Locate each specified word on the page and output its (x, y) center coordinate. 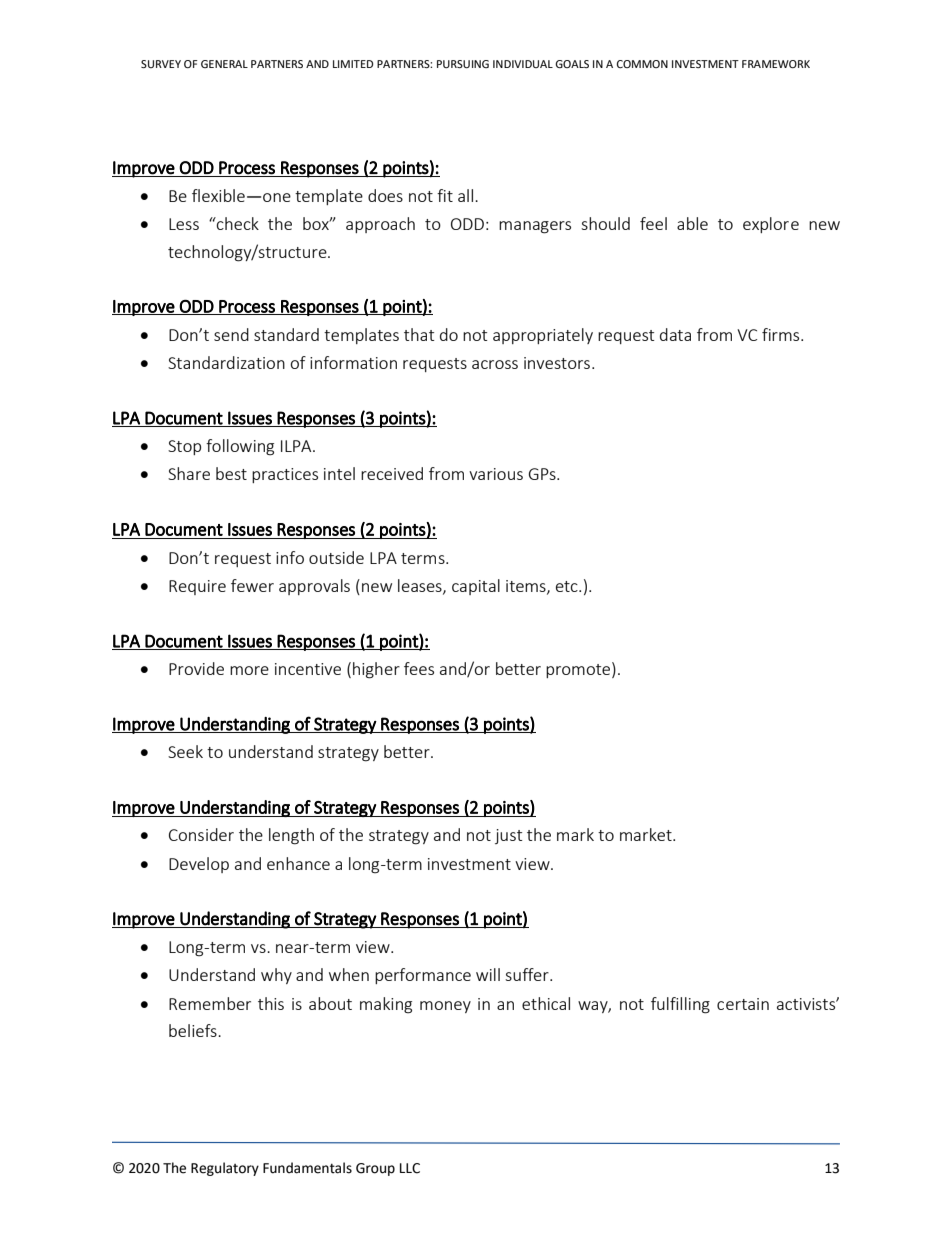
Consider (201, 834)
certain (743, 1004)
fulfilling (680, 1005)
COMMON (642, 64)
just (508, 836)
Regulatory (225, 1169)
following (240, 447)
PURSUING (463, 64)
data (675, 334)
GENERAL (224, 64)
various (496, 474)
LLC (410, 1168)
